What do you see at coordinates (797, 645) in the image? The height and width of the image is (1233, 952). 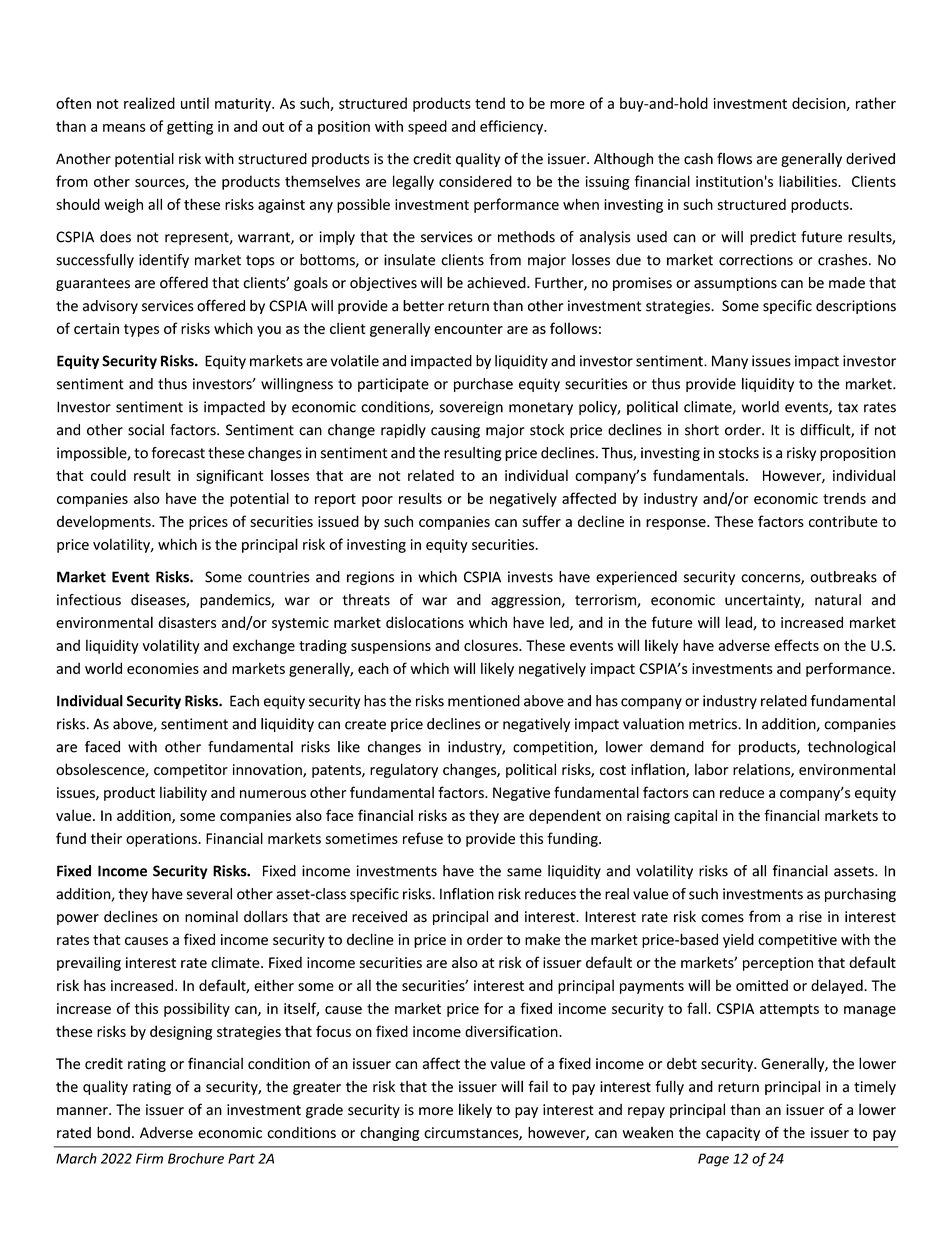 I see `effects` at bounding box center [797, 645].
